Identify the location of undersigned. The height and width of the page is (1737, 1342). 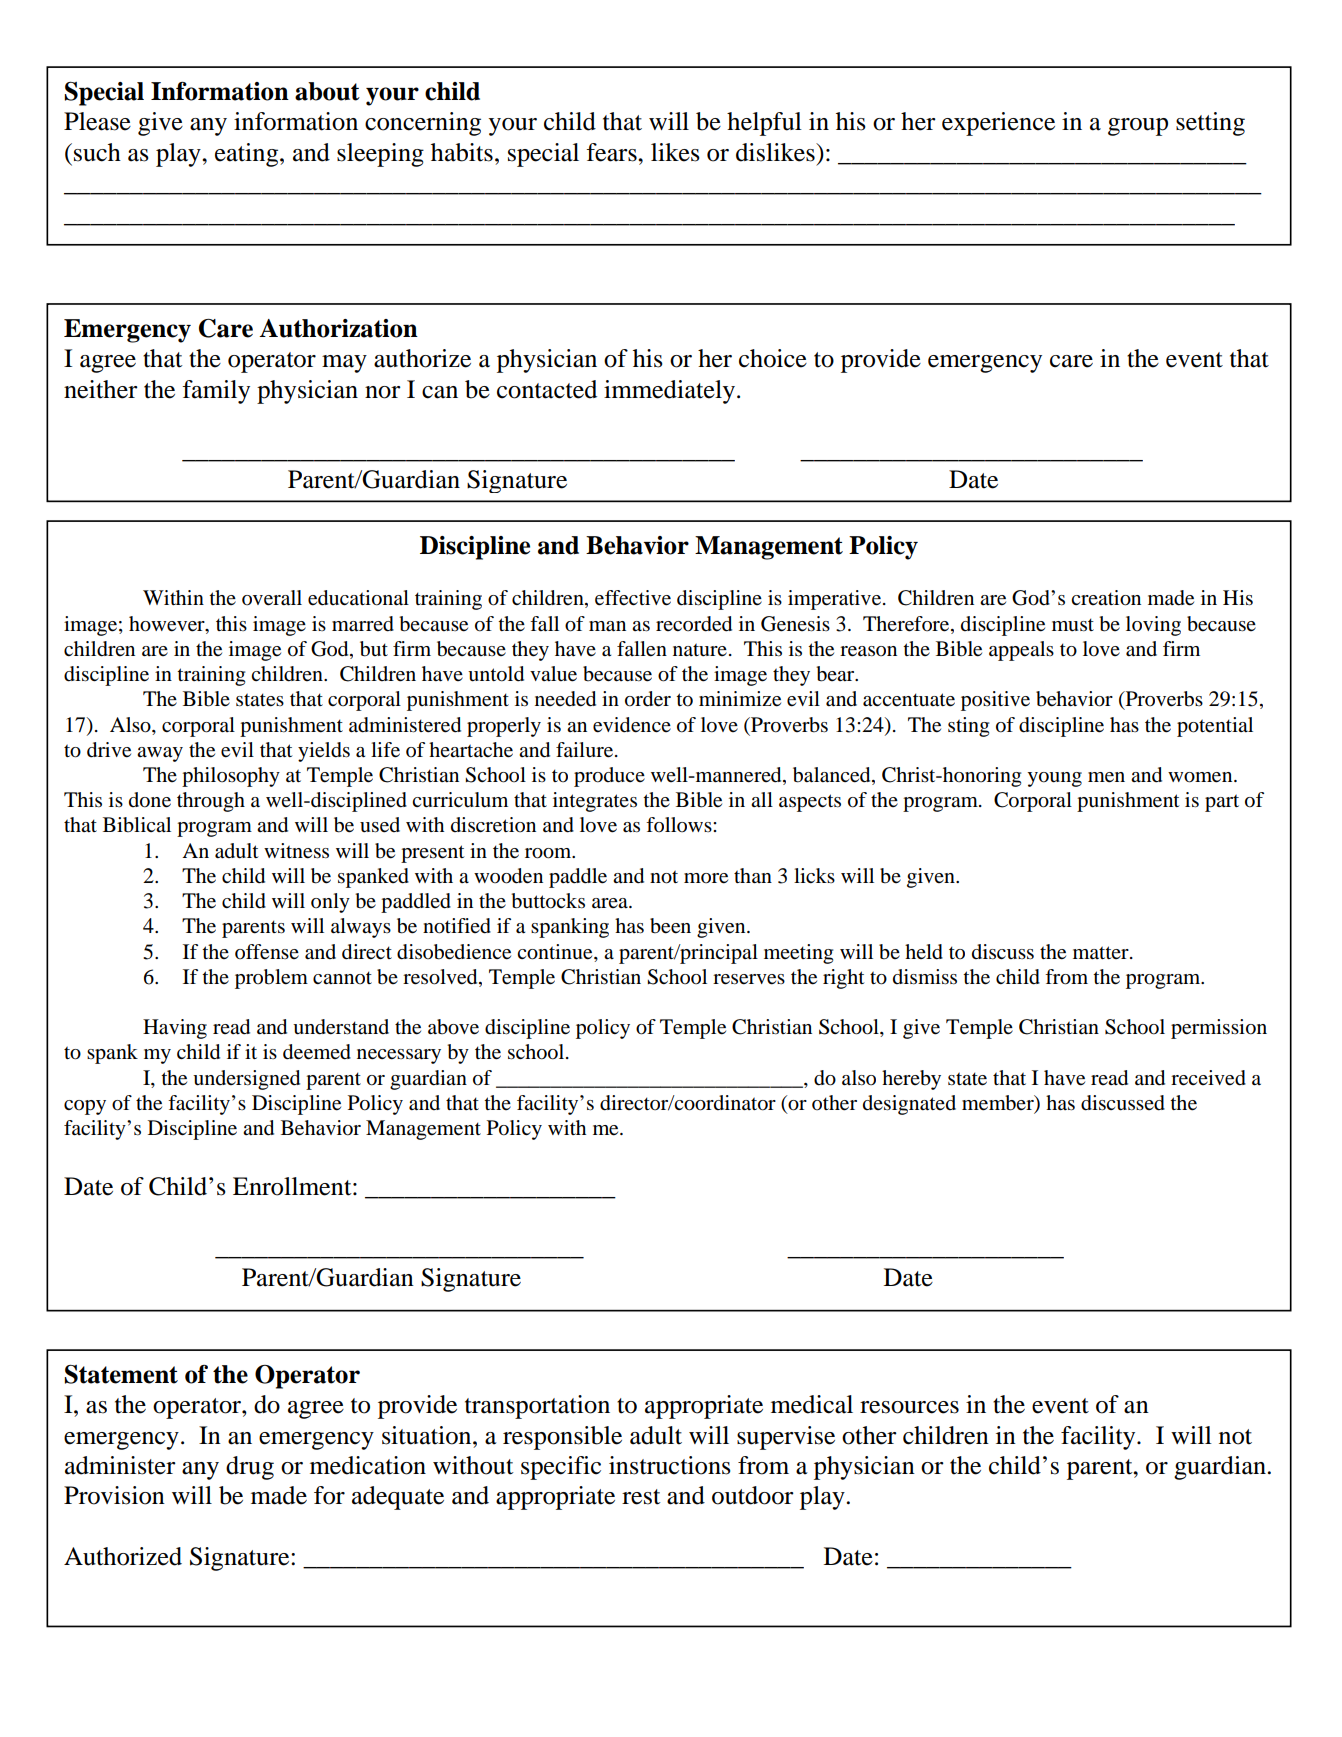
(246, 1080).
